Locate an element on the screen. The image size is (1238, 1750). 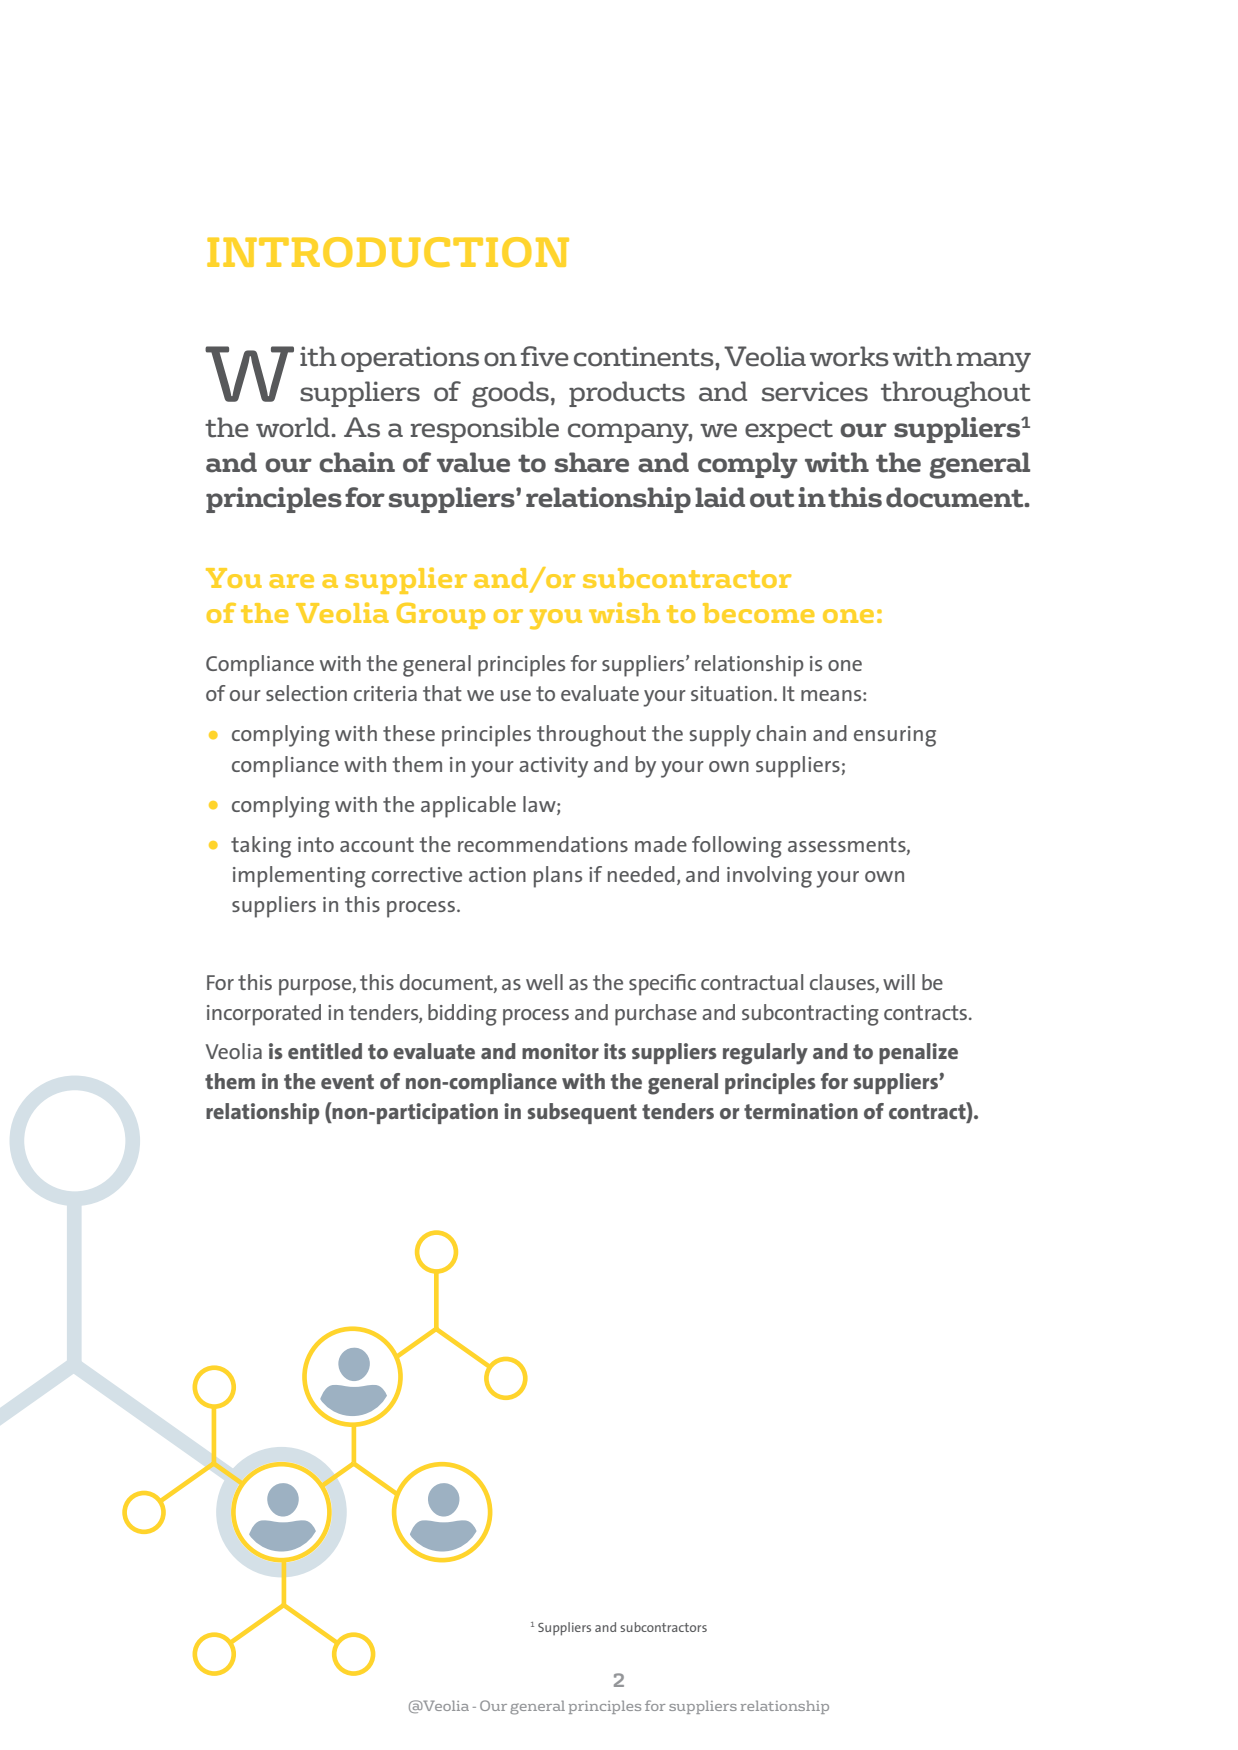
ensuring is located at coordinates (895, 736).
